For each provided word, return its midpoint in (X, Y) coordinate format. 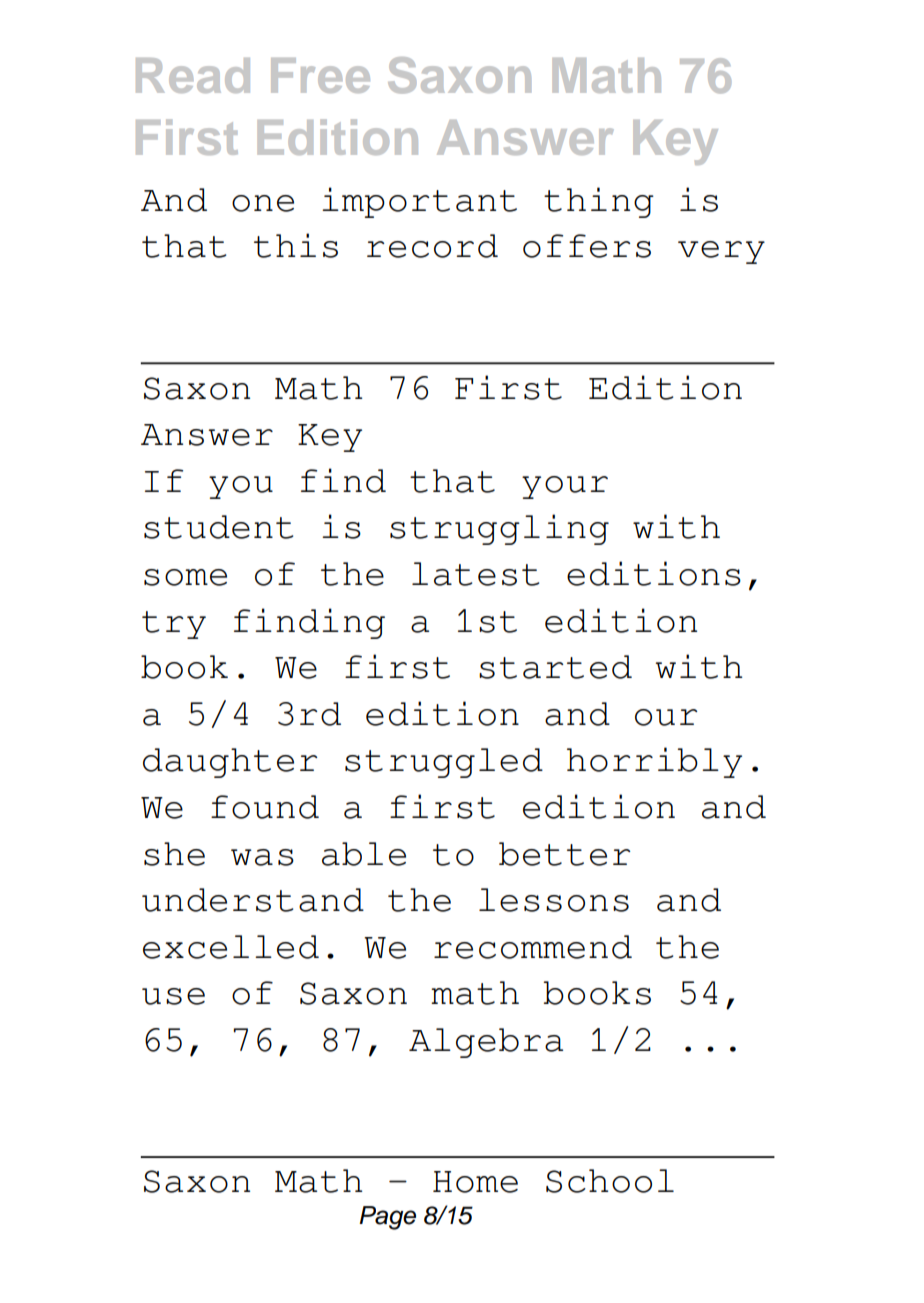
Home (475, 1182)
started (555, 667)
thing (599, 202)
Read (193, 75)
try (174, 625)
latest (476, 574)
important (419, 202)
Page (387, 1218)
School (610, 1181)
